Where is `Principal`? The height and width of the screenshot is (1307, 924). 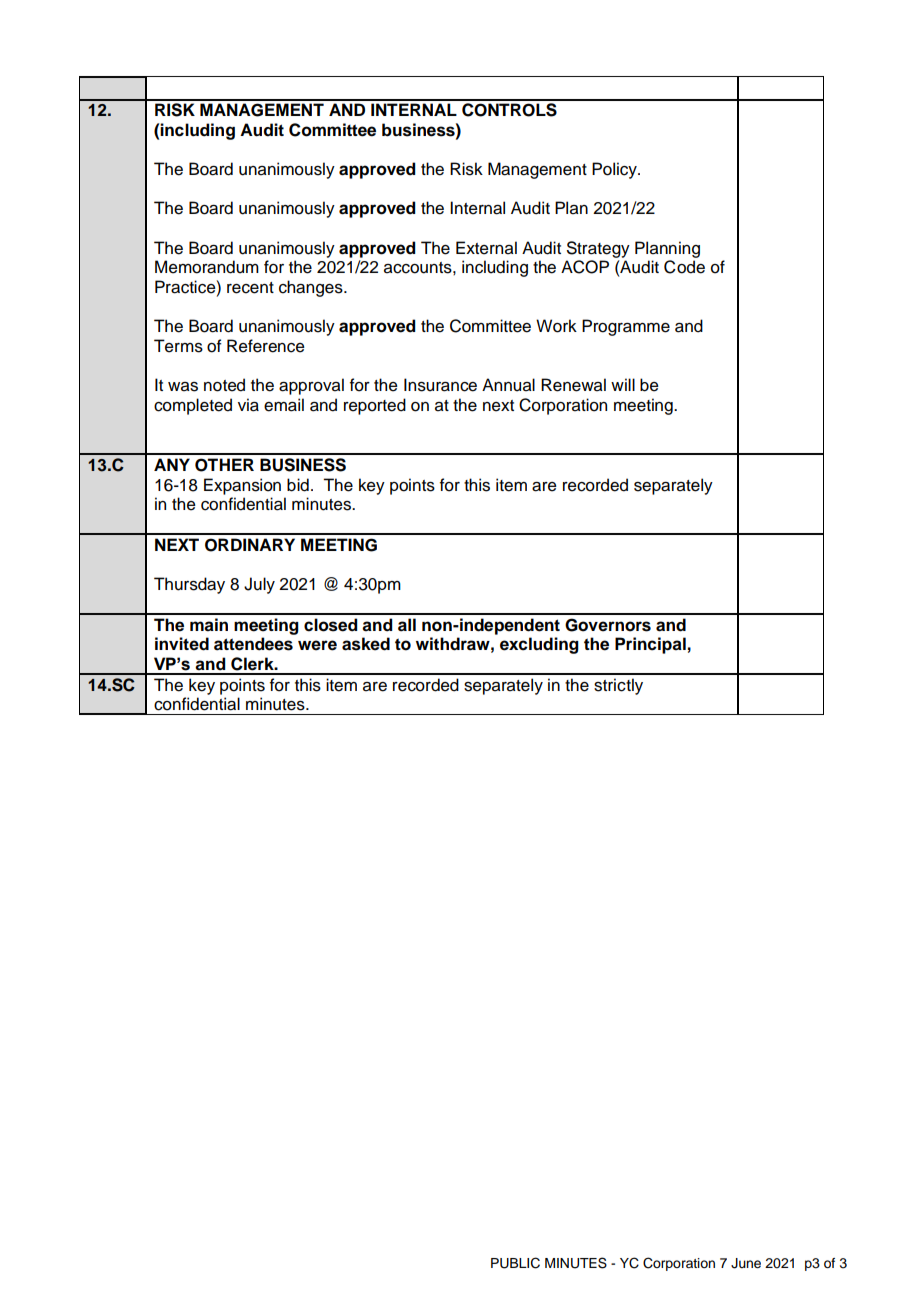
Principal is located at coordinates (650, 645).
